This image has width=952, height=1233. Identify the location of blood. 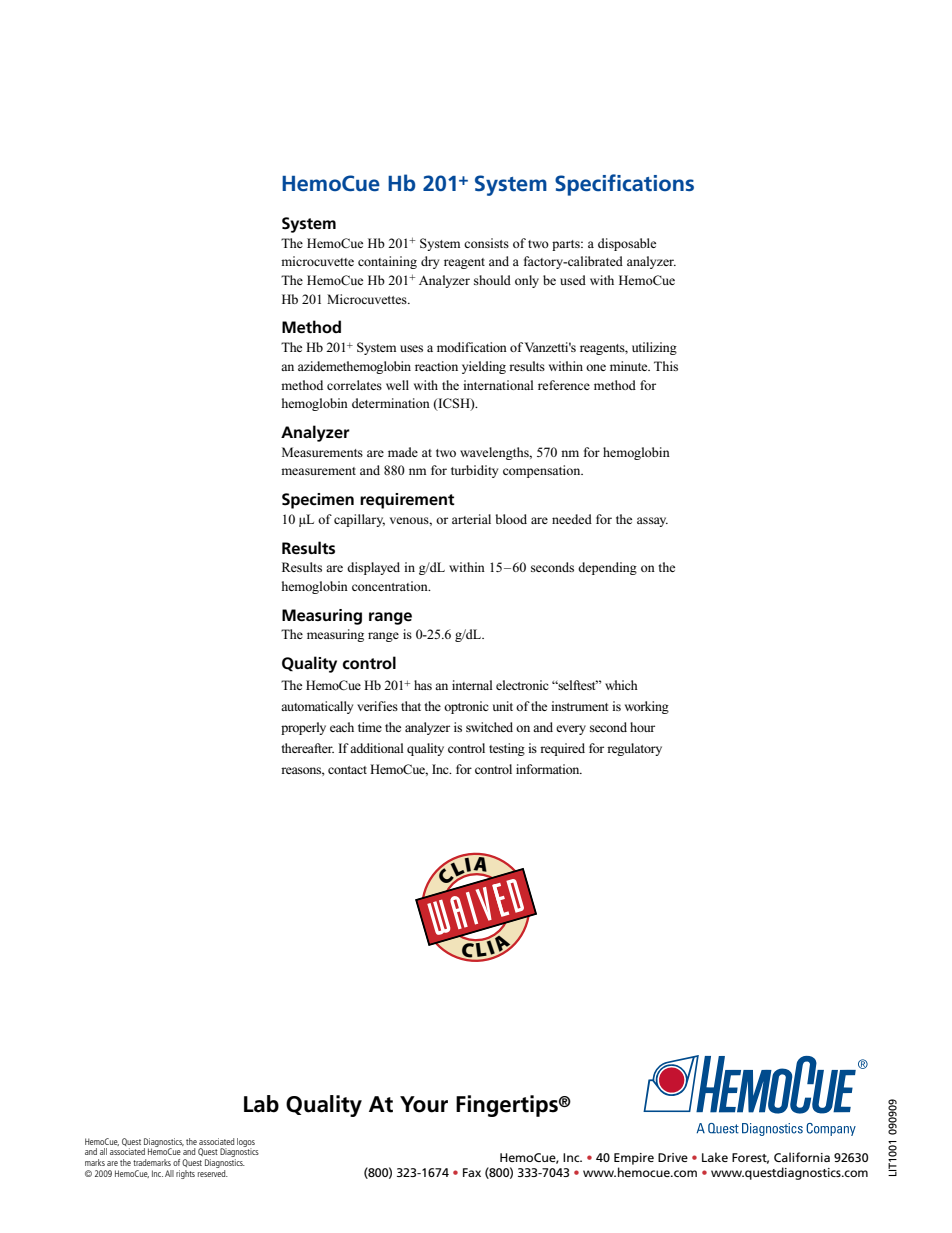
(511, 519).
